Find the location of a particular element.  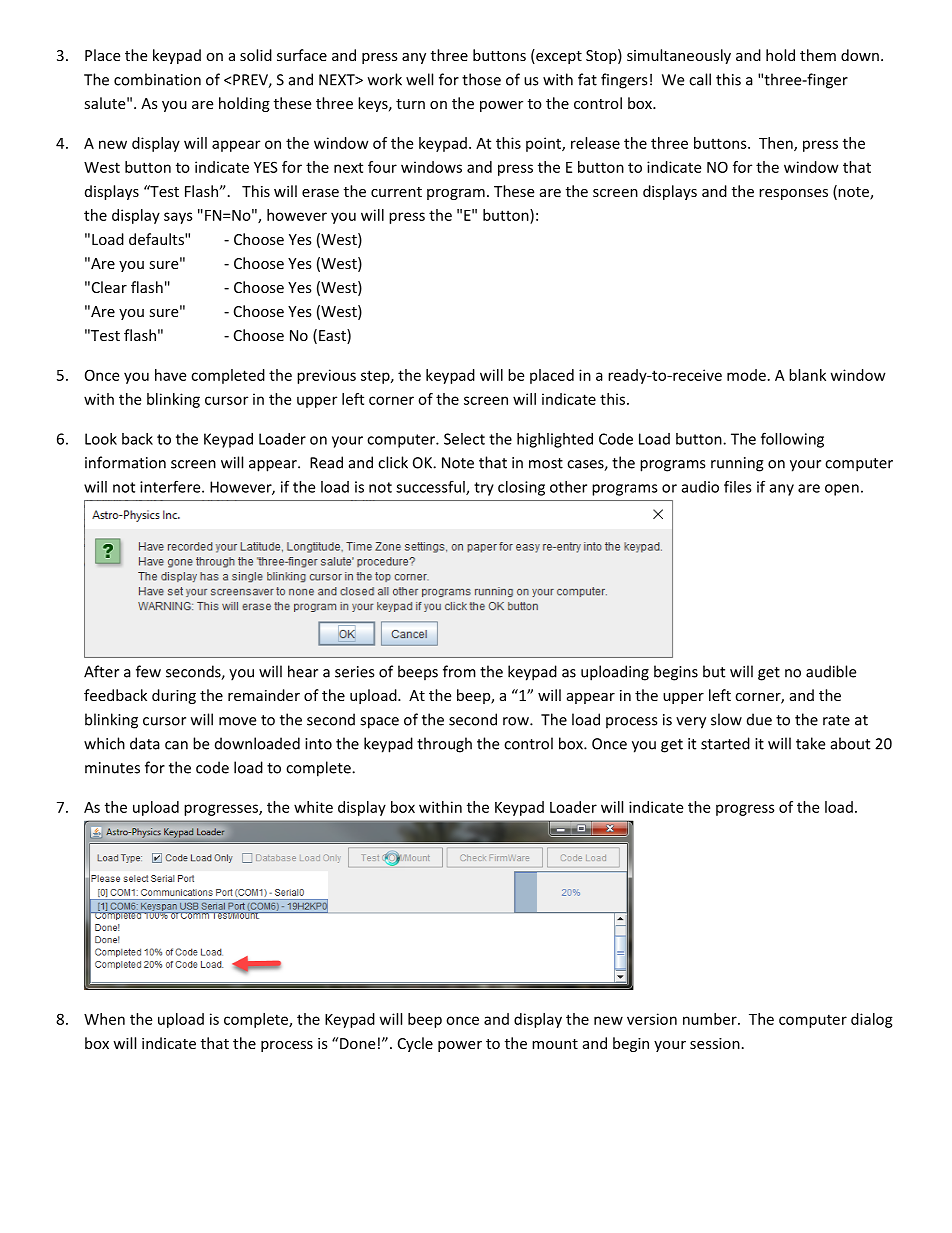

those is located at coordinates (481, 79).
